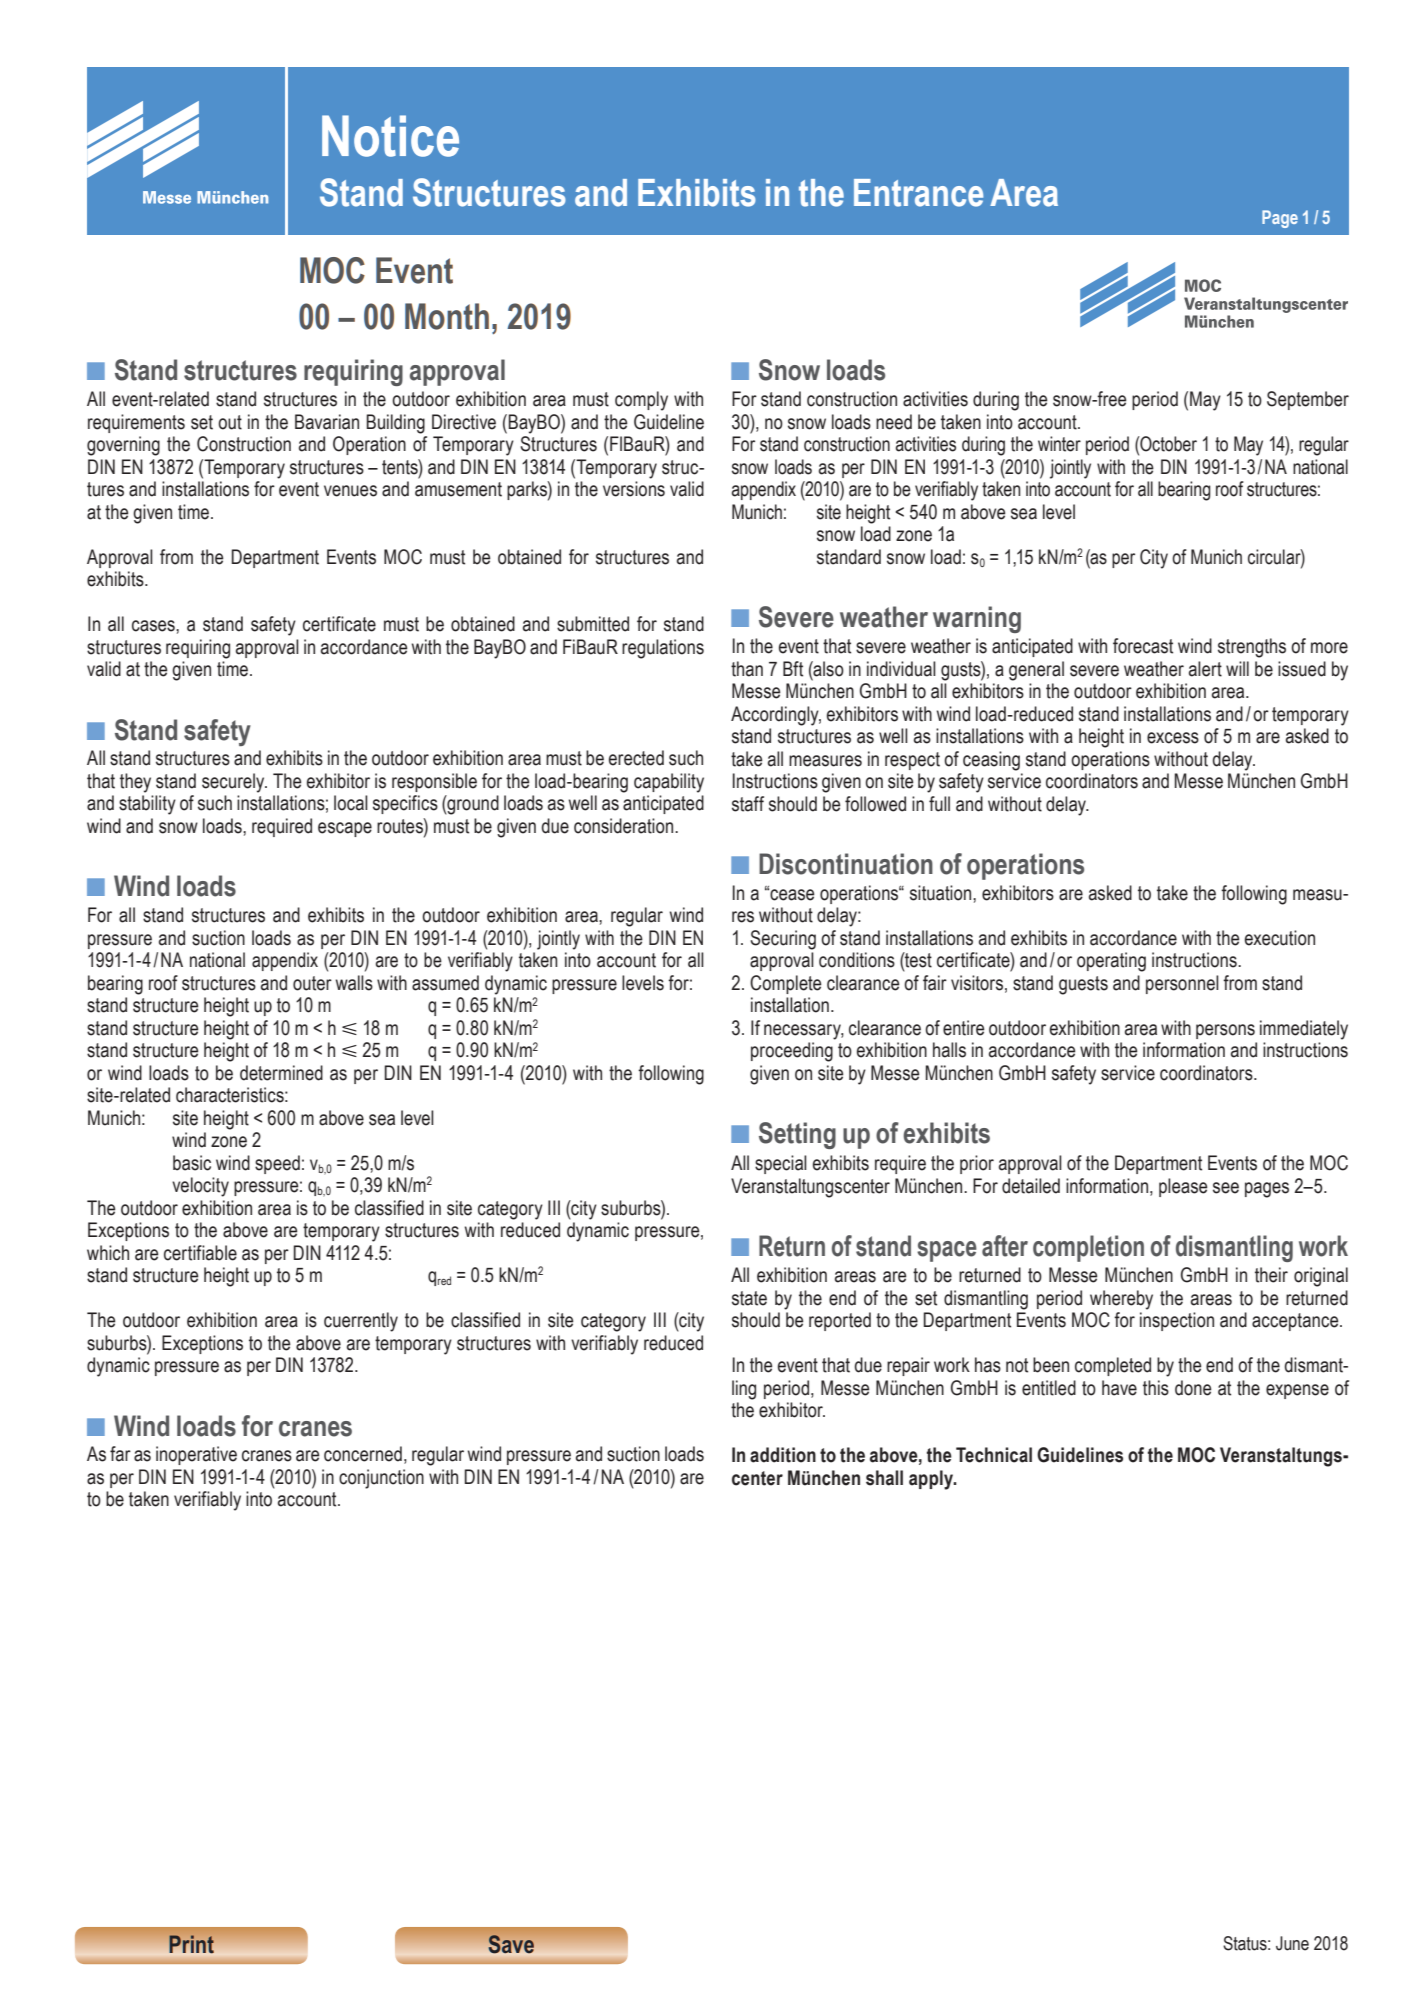 This document has width=1409, height=1993. Describe the element at coordinates (634, 489) in the document. I see `versions` at that location.
